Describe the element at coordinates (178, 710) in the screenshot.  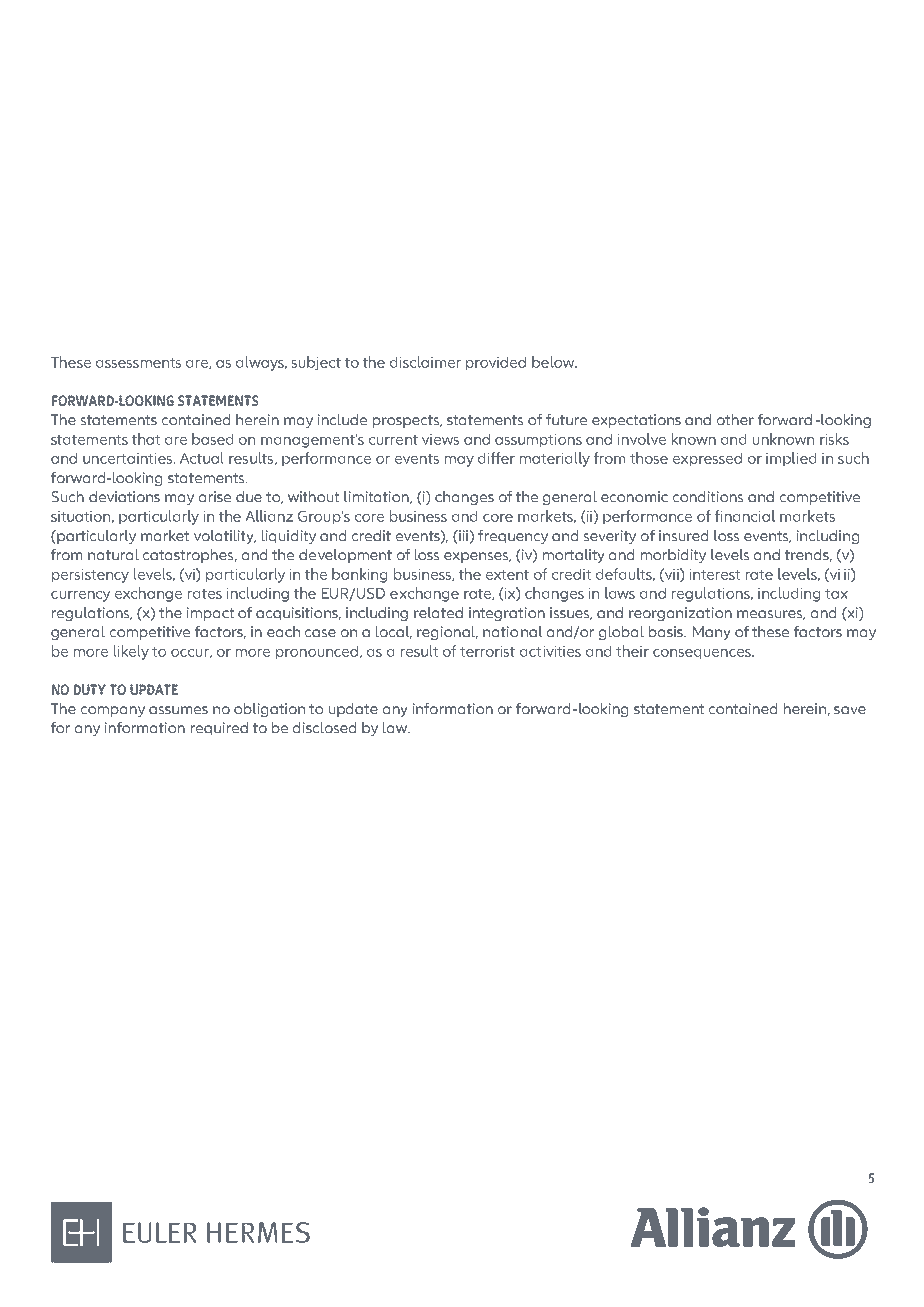
I see `assumes` at that location.
